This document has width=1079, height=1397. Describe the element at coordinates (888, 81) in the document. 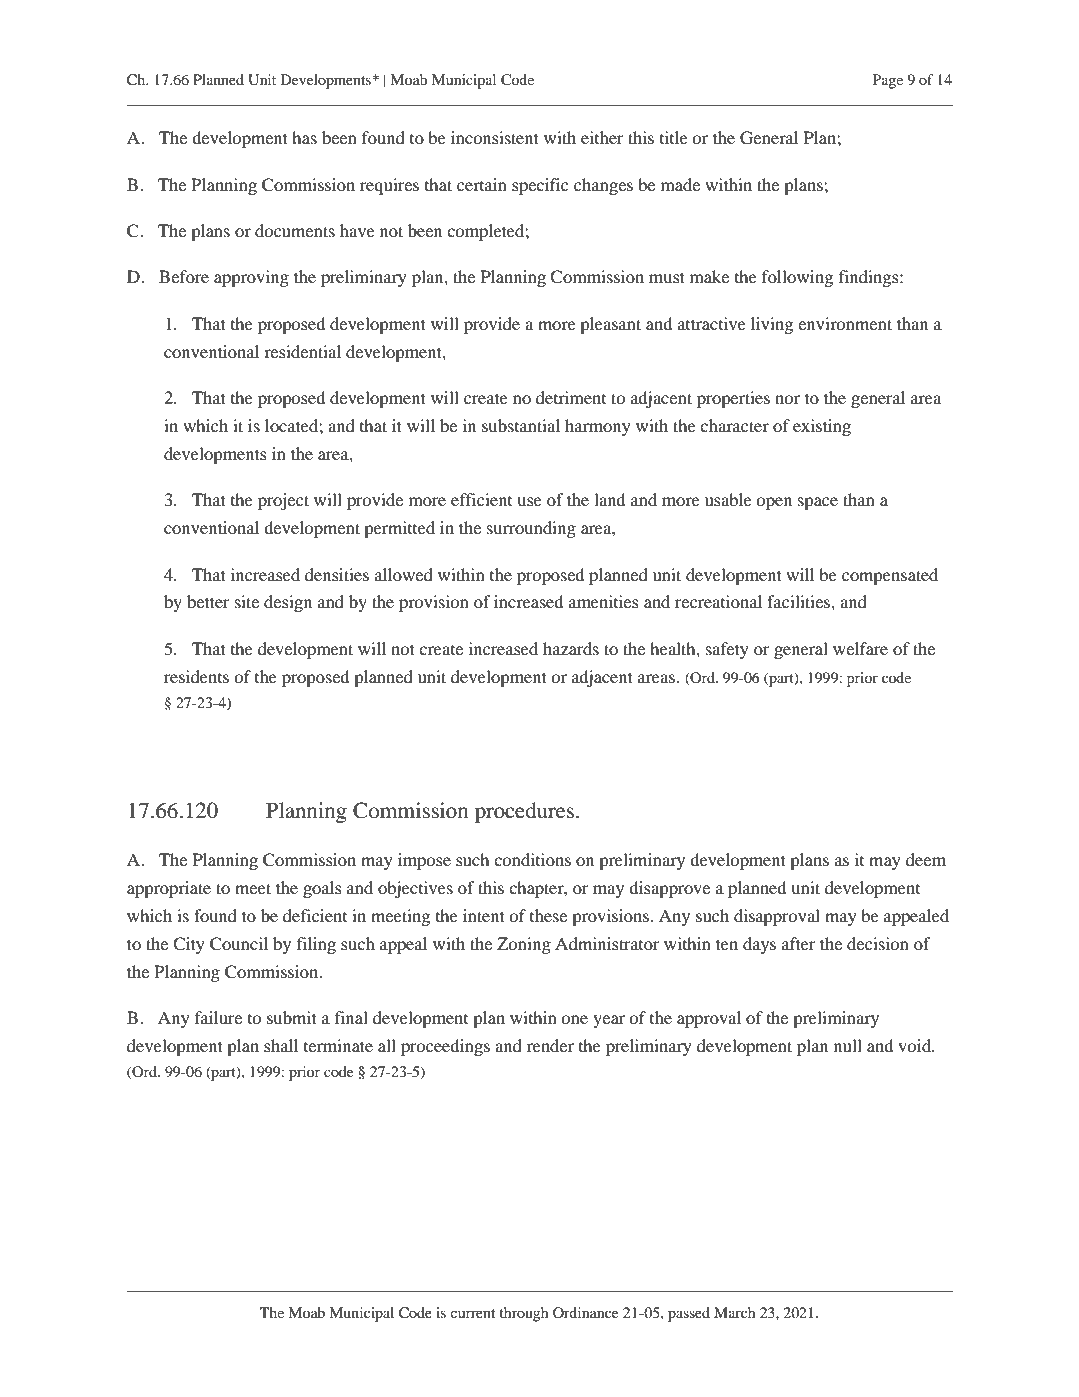

I see `Page` at that location.
